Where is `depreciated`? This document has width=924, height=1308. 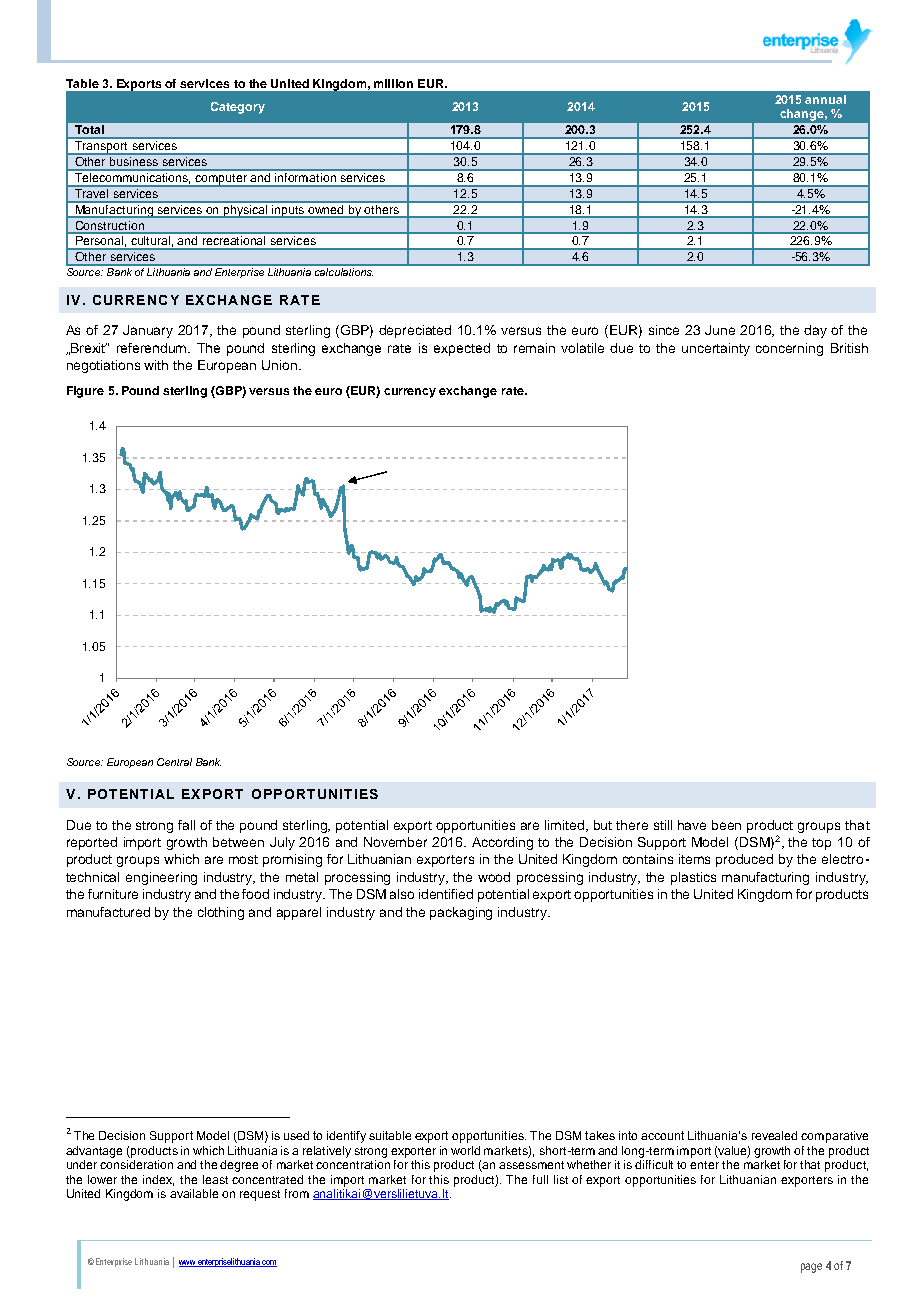 depreciated is located at coordinates (415, 331).
